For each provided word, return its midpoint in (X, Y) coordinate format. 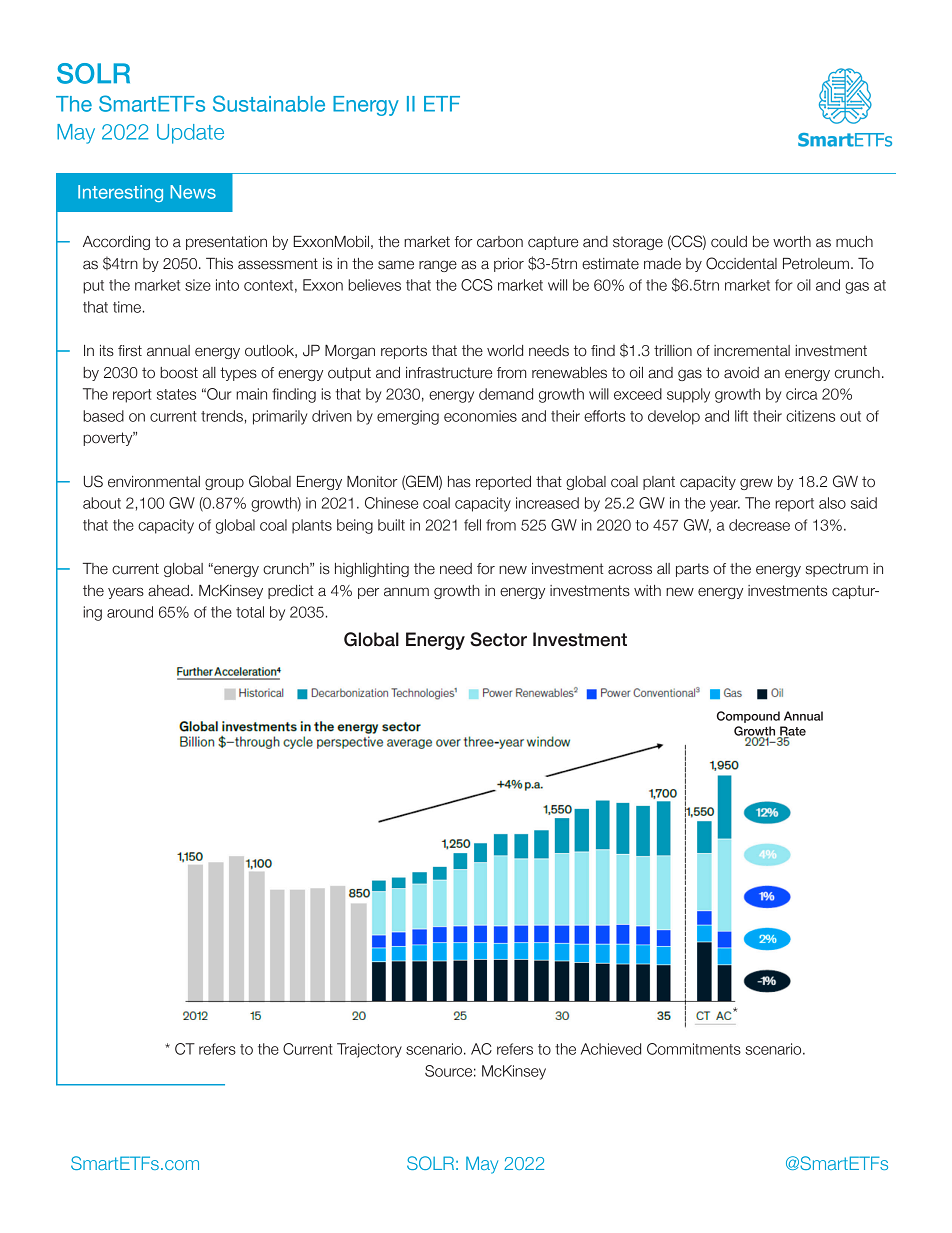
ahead (168, 591)
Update (190, 134)
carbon (500, 242)
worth (792, 242)
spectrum (837, 570)
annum (406, 592)
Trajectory (369, 1050)
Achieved (611, 1049)
